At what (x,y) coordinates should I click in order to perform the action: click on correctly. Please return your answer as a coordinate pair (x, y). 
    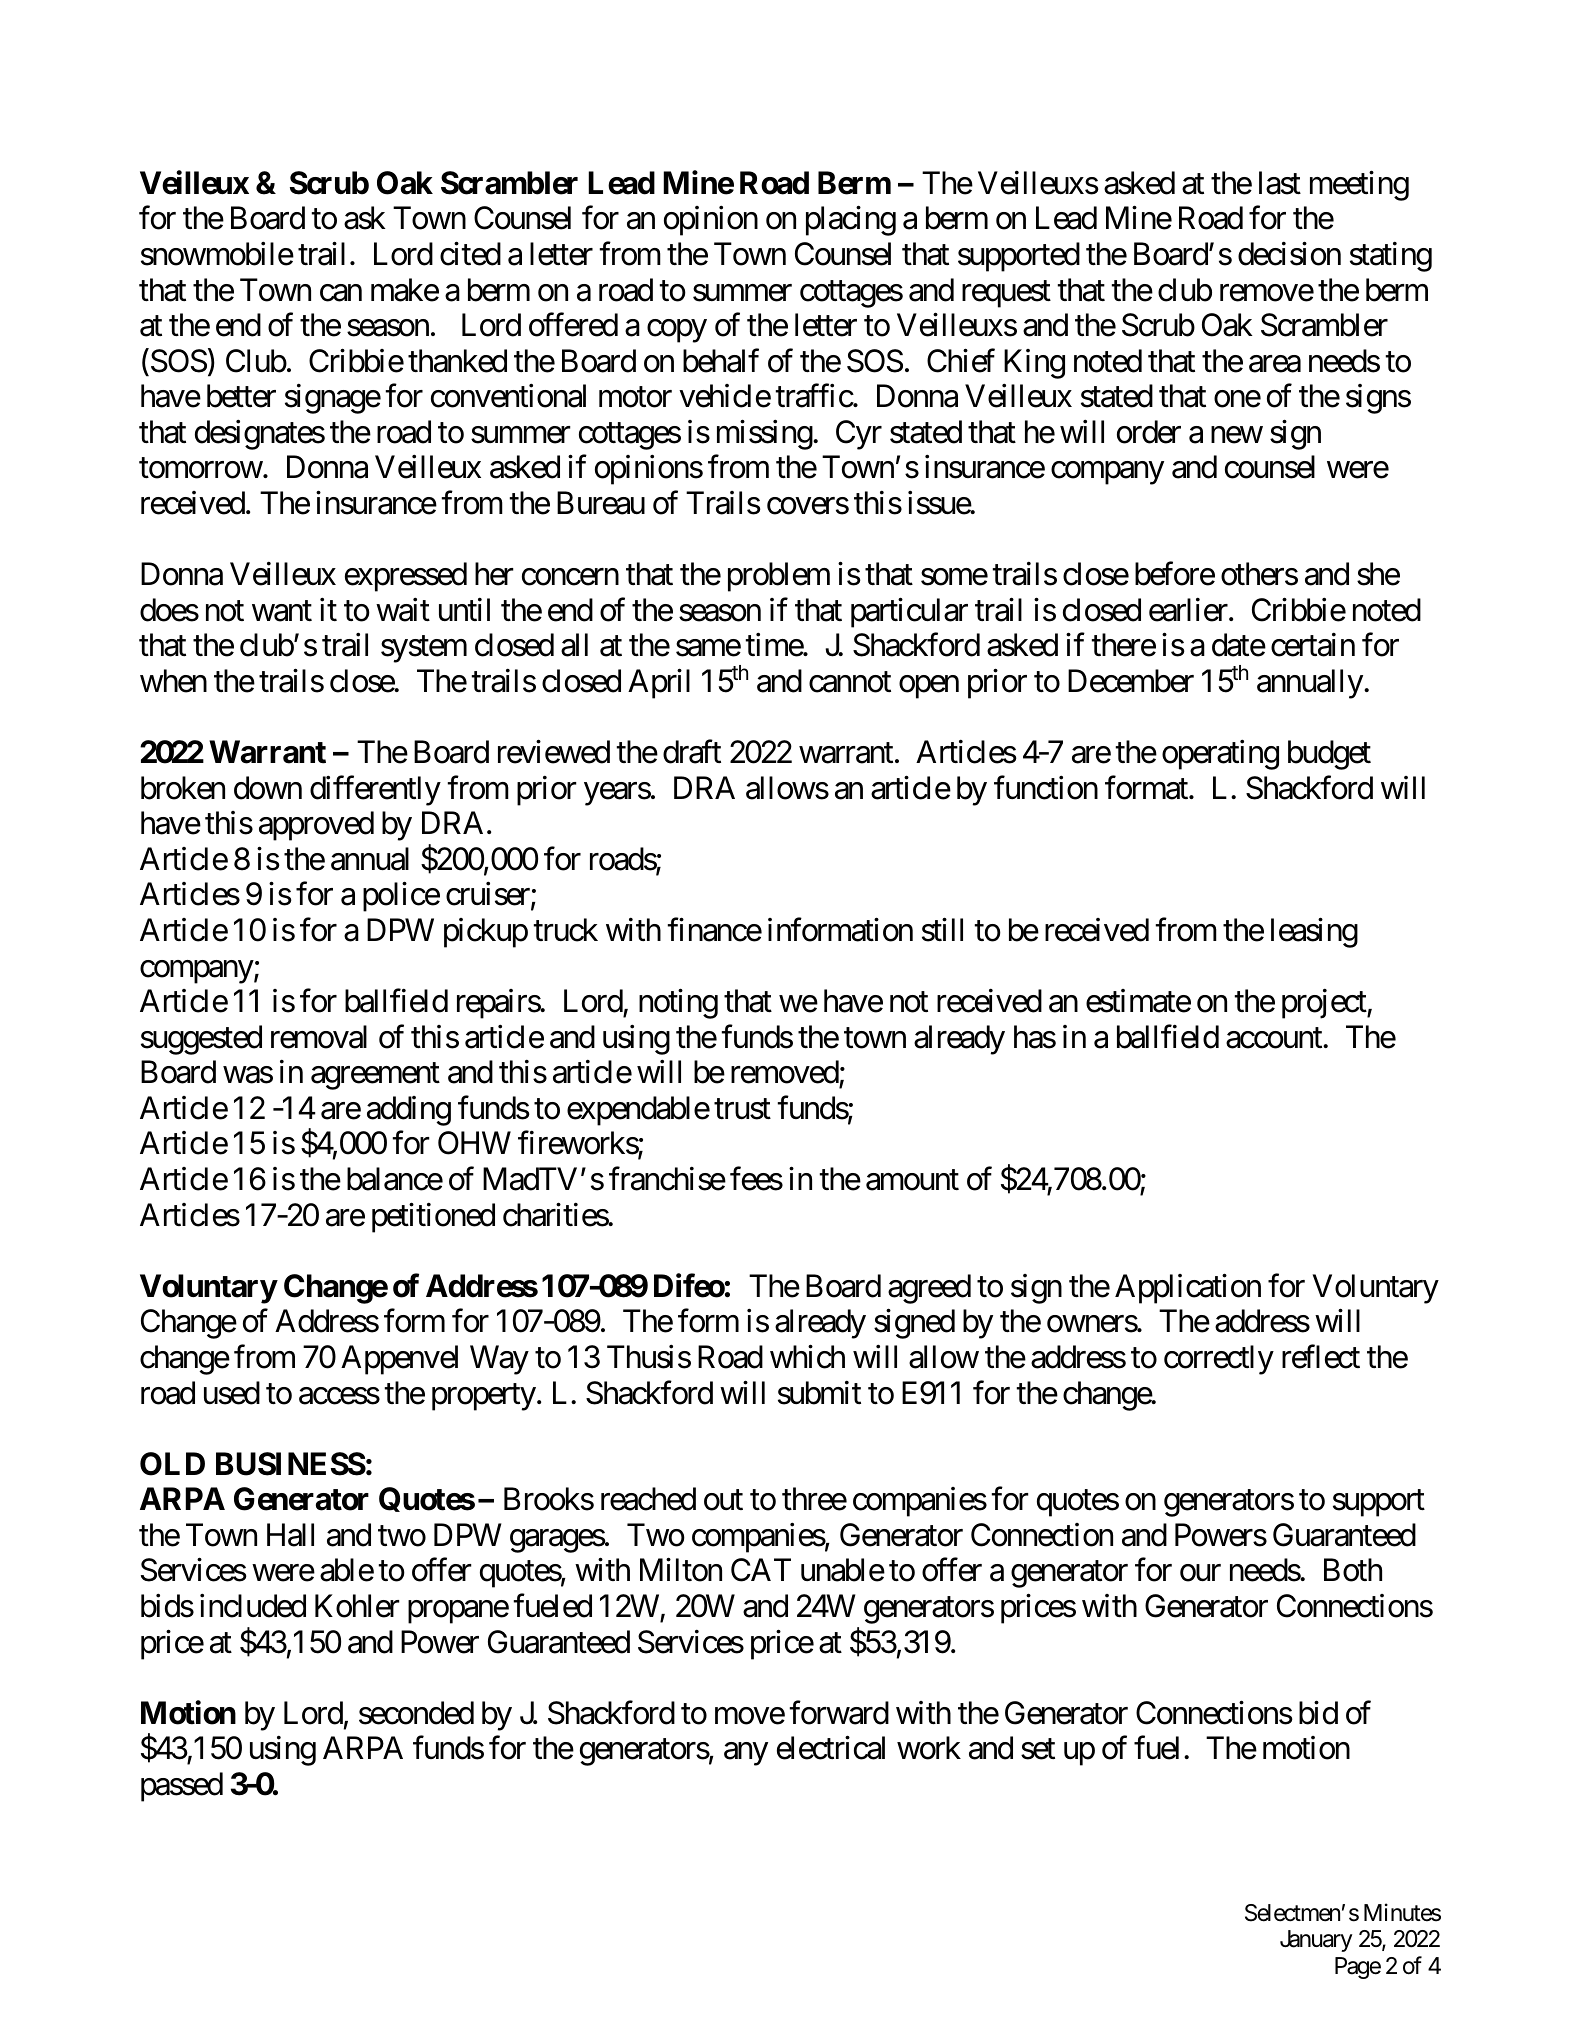
    Looking at the image, I should click on (1219, 1360).
